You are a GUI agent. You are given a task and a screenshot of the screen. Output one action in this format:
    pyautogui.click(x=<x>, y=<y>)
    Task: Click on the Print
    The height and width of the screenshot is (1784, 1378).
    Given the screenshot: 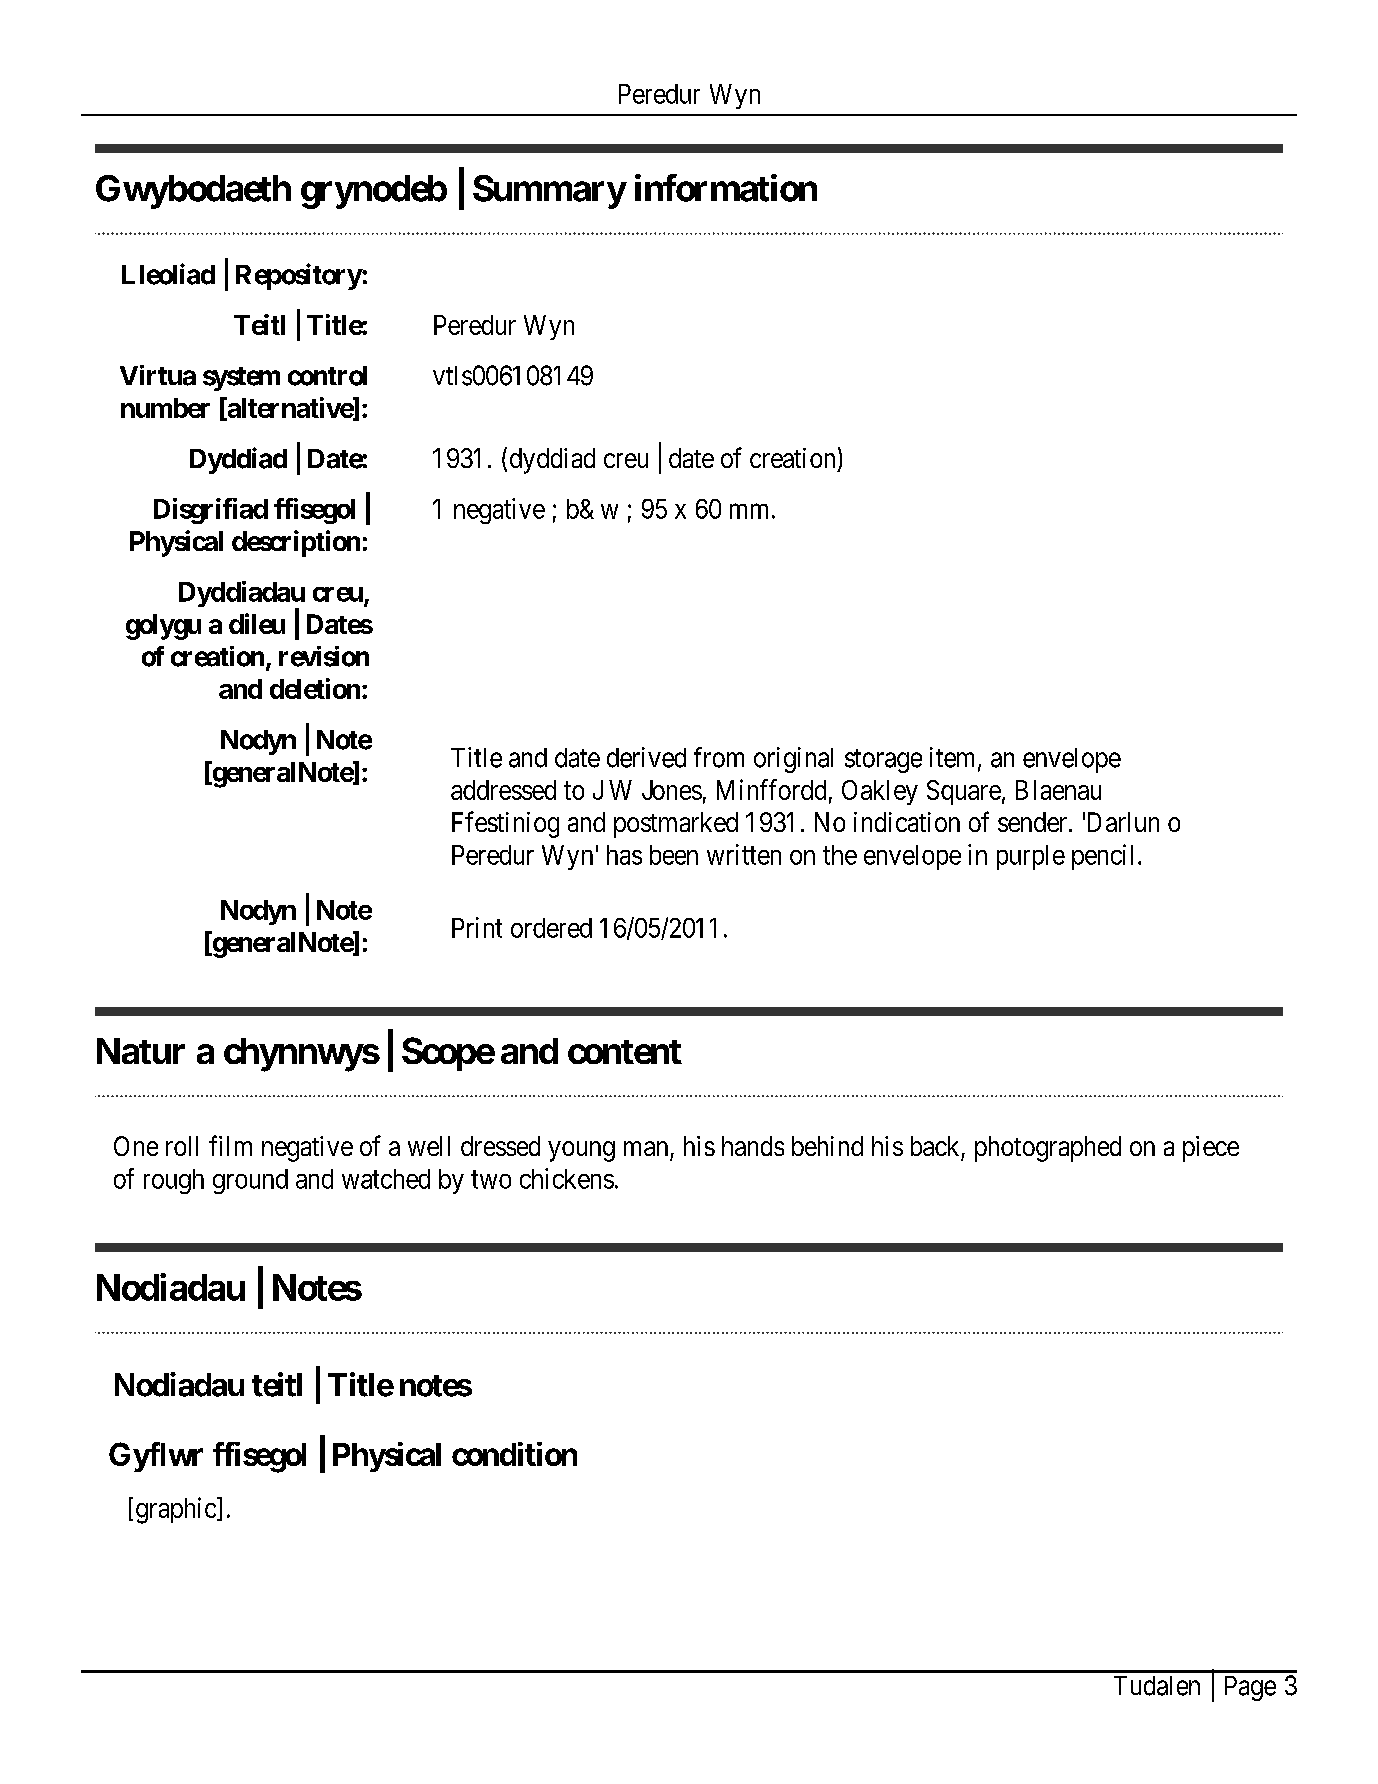 What is the action you would take?
    pyautogui.click(x=477, y=927)
